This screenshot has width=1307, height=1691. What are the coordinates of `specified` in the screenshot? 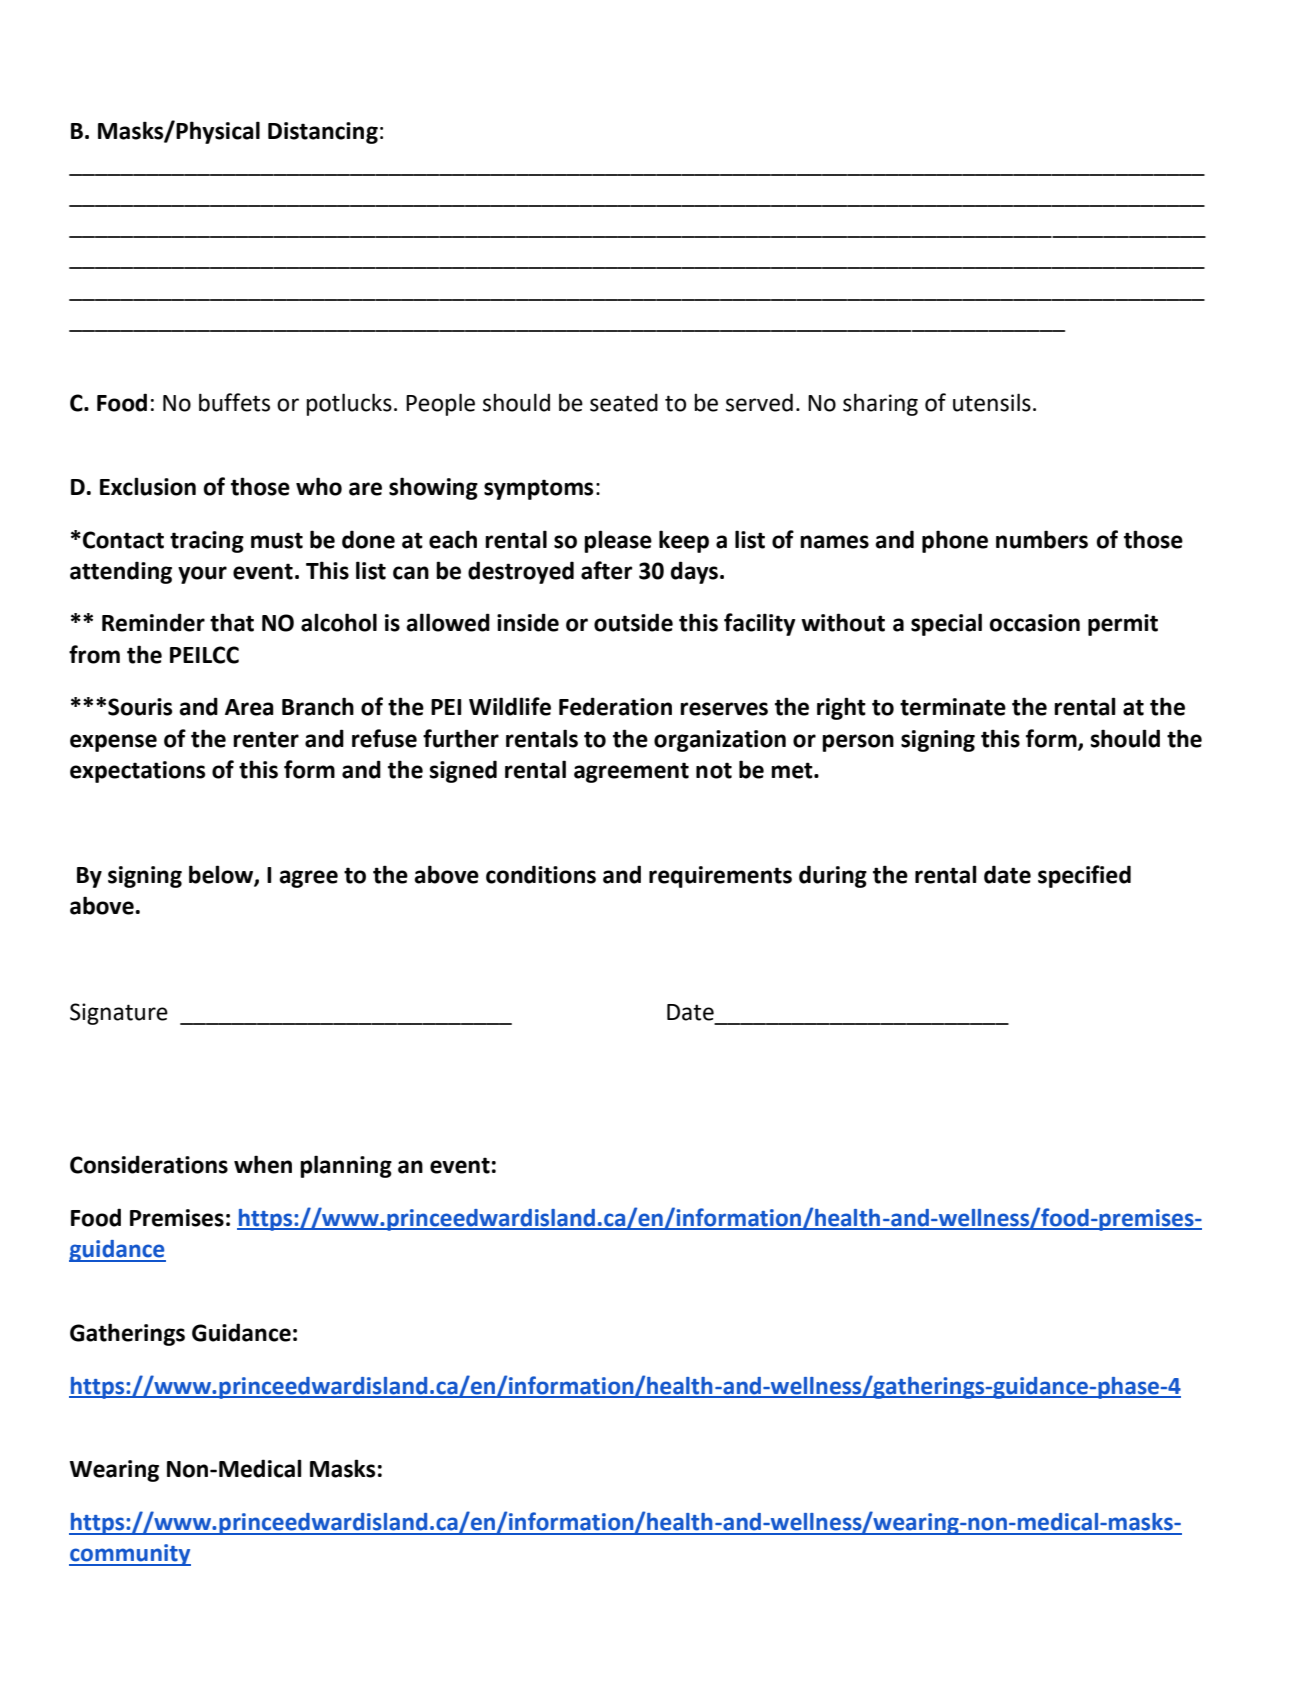 It's located at (1084, 876).
